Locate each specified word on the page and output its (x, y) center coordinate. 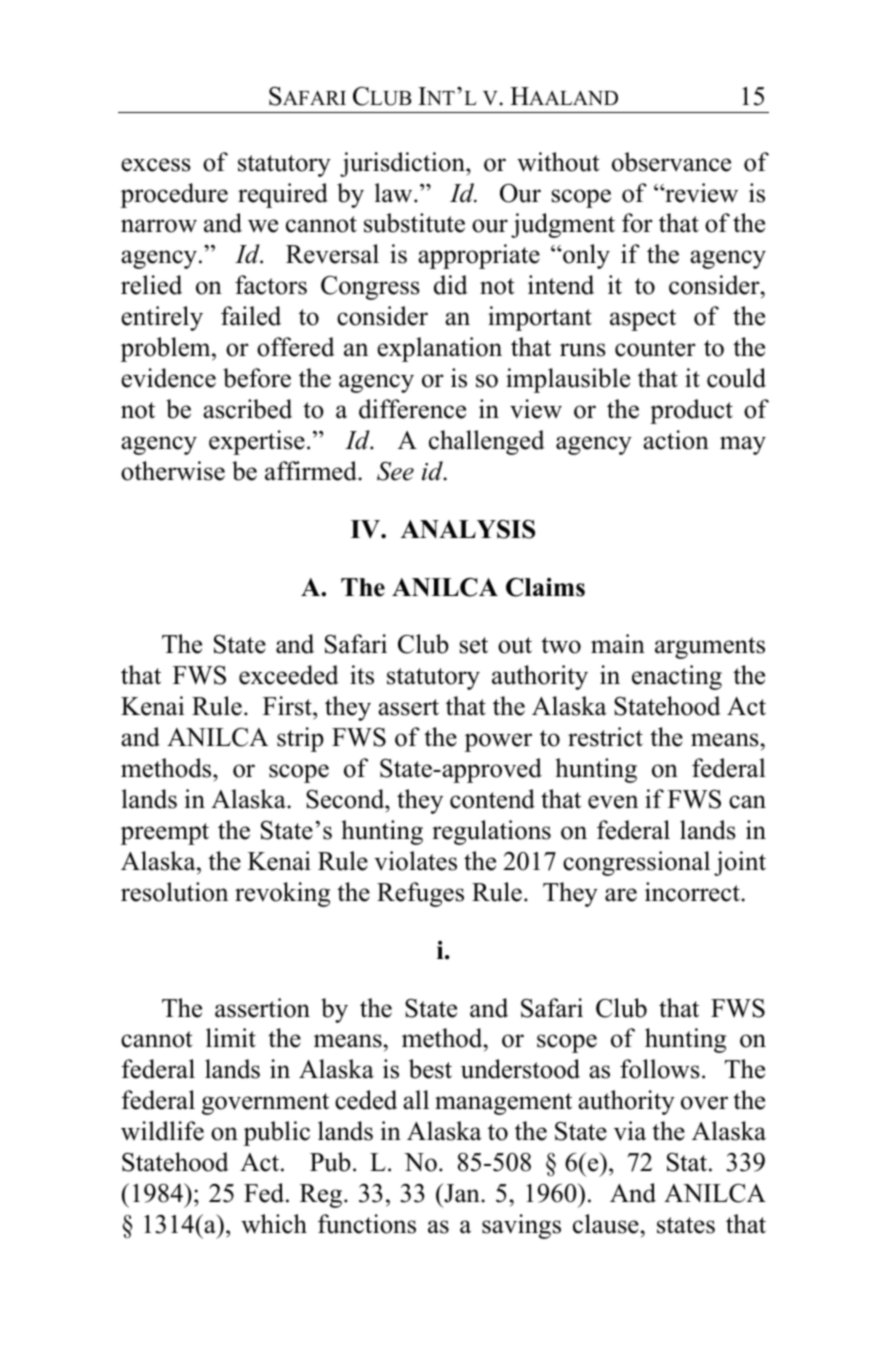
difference (412, 409)
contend (492, 799)
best (430, 1069)
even (613, 802)
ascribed (247, 409)
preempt (165, 834)
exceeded (289, 675)
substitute (414, 223)
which (274, 1224)
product (691, 411)
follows (660, 1069)
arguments (710, 648)
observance (671, 162)
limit (231, 1037)
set (474, 645)
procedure (174, 195)
